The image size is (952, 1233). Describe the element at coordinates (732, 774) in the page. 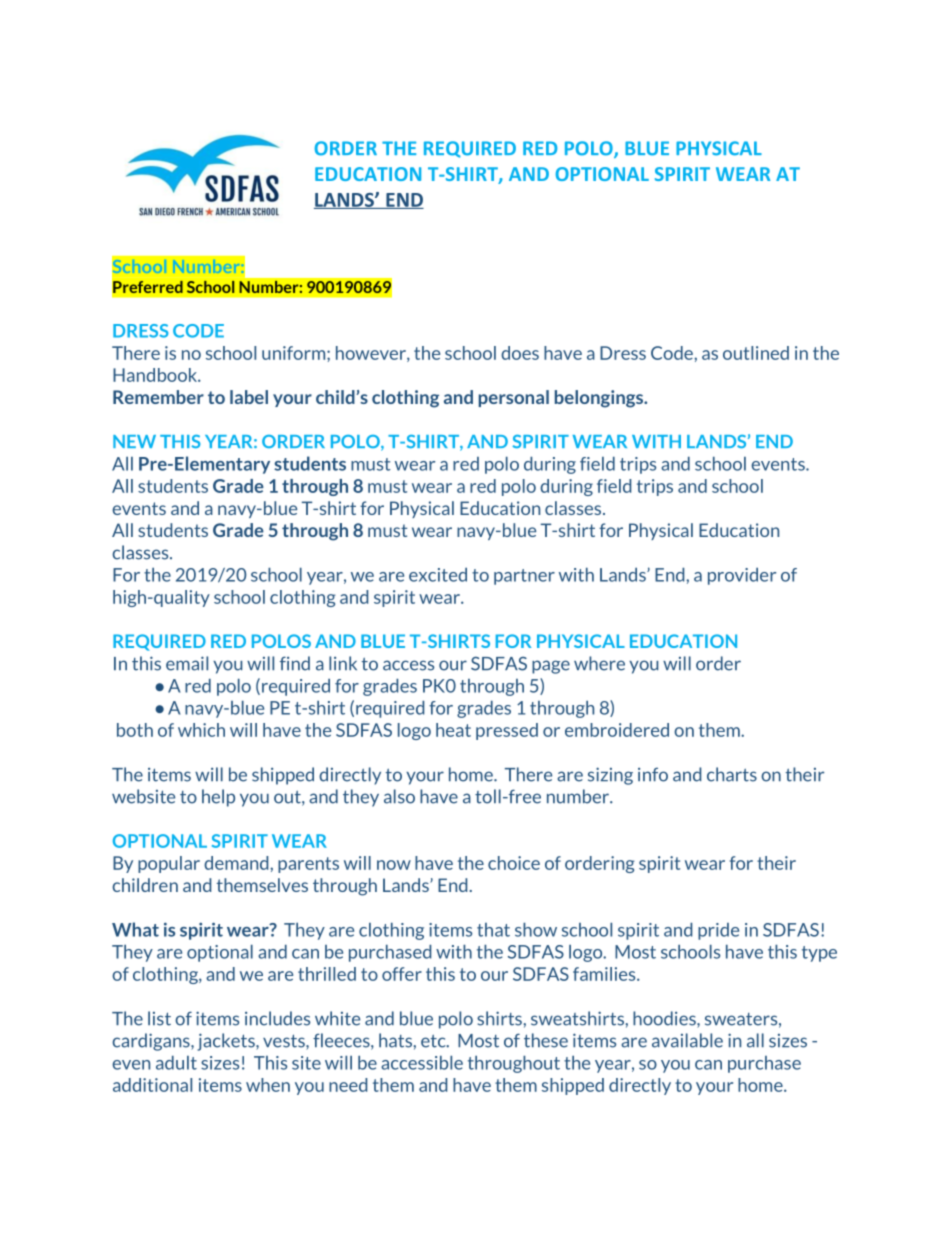

I see `charts` at that location.
